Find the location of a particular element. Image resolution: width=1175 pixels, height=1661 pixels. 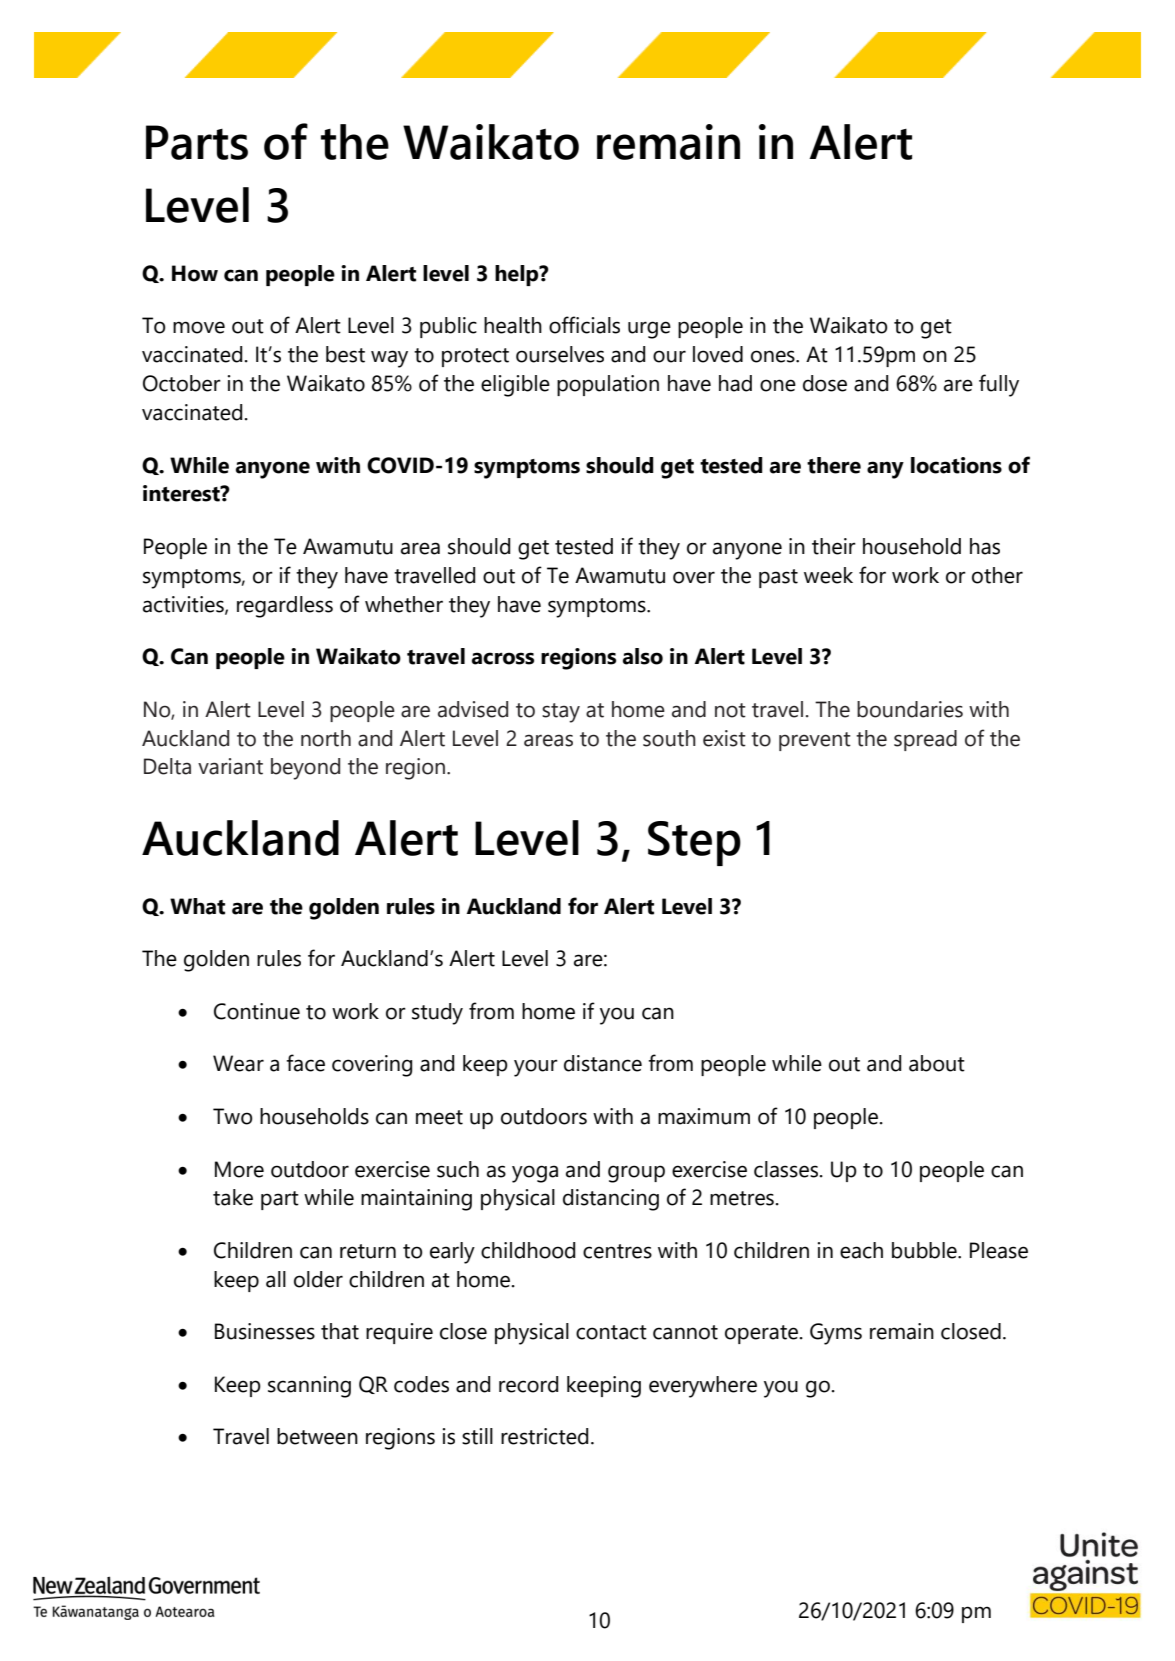

spread is located at coordinates (925, 740).
